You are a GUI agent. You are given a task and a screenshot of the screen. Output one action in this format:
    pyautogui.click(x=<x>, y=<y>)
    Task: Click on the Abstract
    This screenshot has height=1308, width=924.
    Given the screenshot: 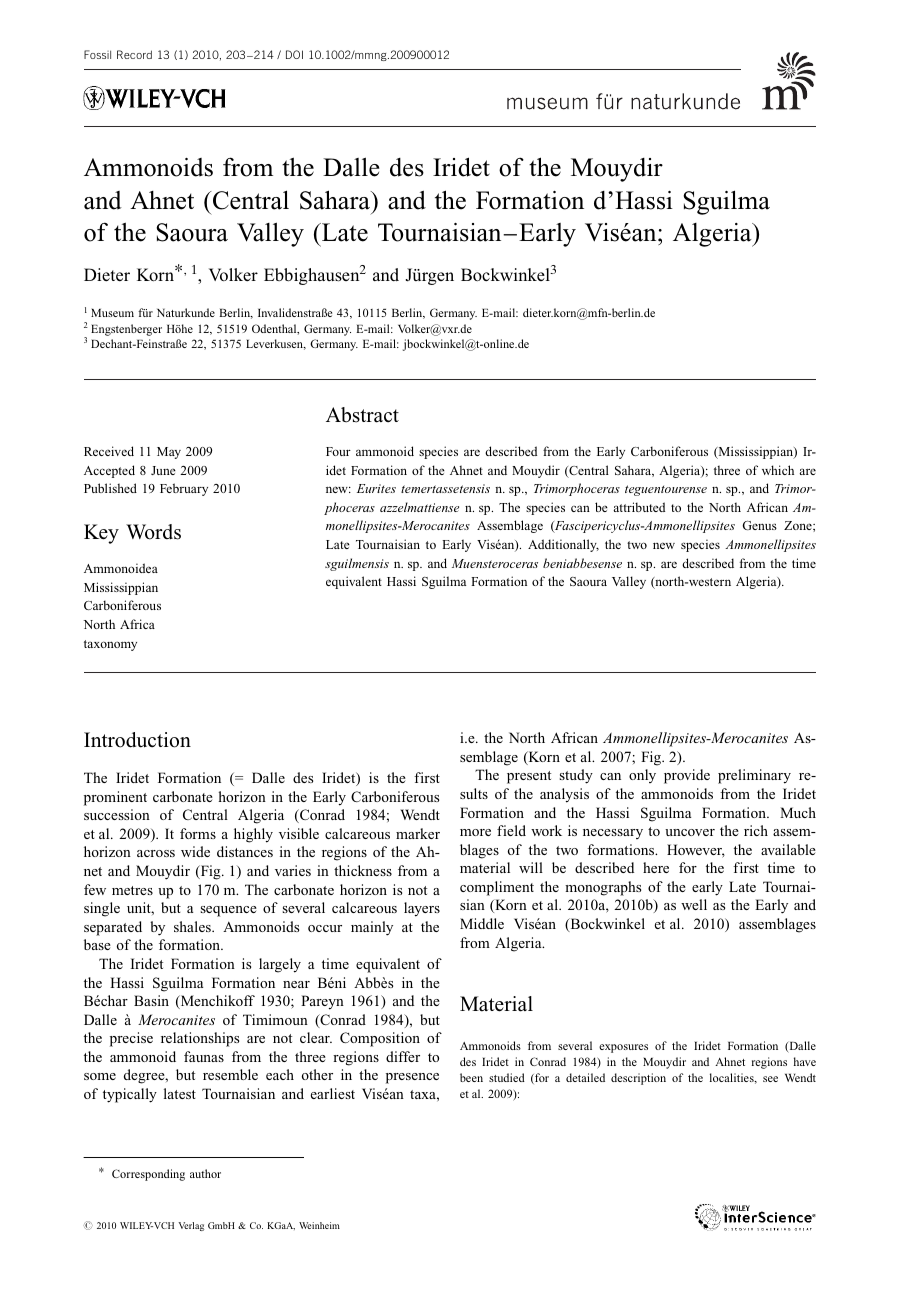 What is the action you would take?
    pyautogui.click(x=362, y=415)
